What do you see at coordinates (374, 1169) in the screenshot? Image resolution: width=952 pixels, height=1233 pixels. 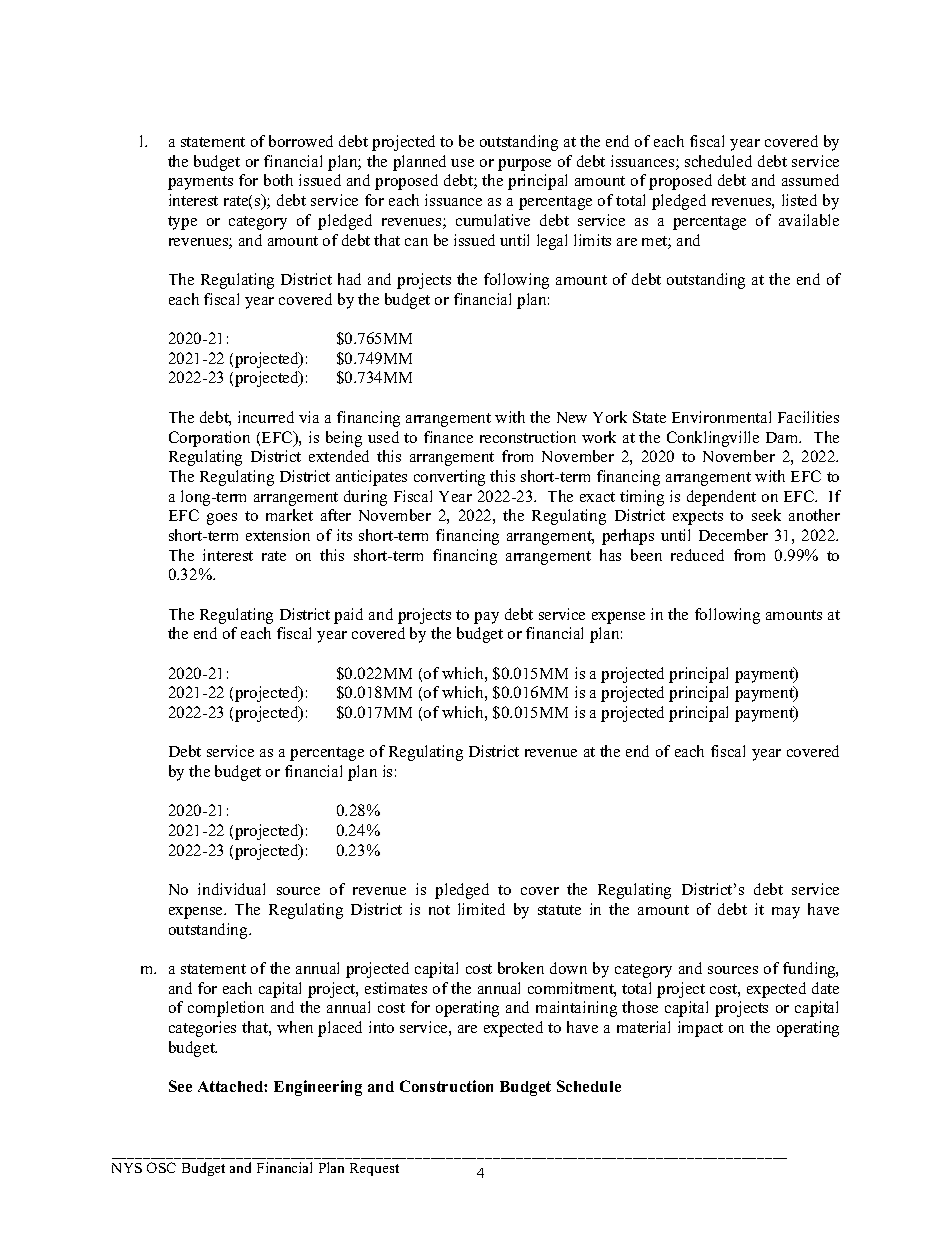 I see `Request` at bounding box center [374, 1169].
